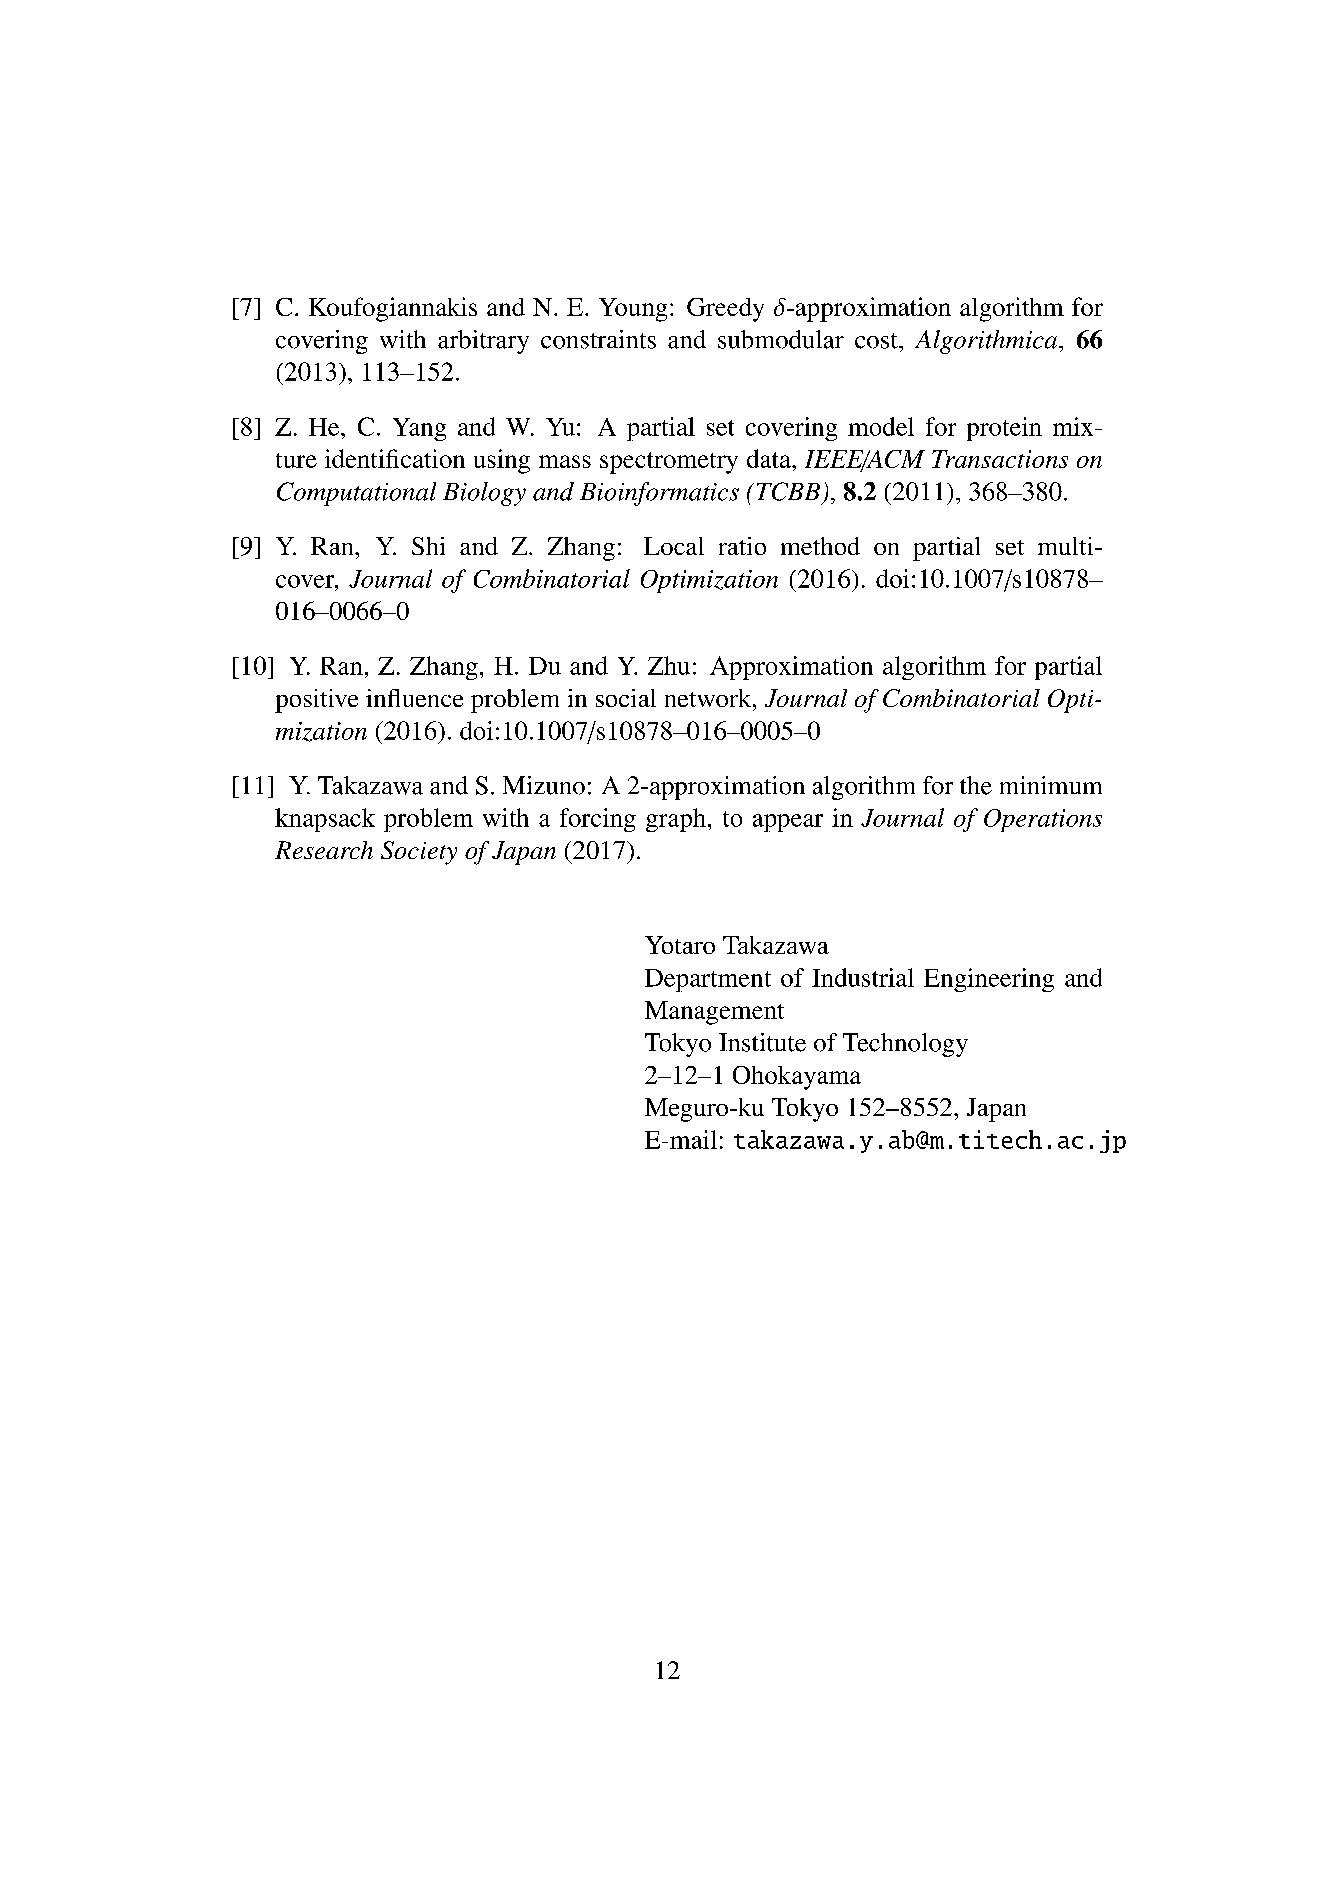 This document has width=1336, height=1889. Describe the element at coordinates (419, 853) in the document. I see `Society` at that location.
